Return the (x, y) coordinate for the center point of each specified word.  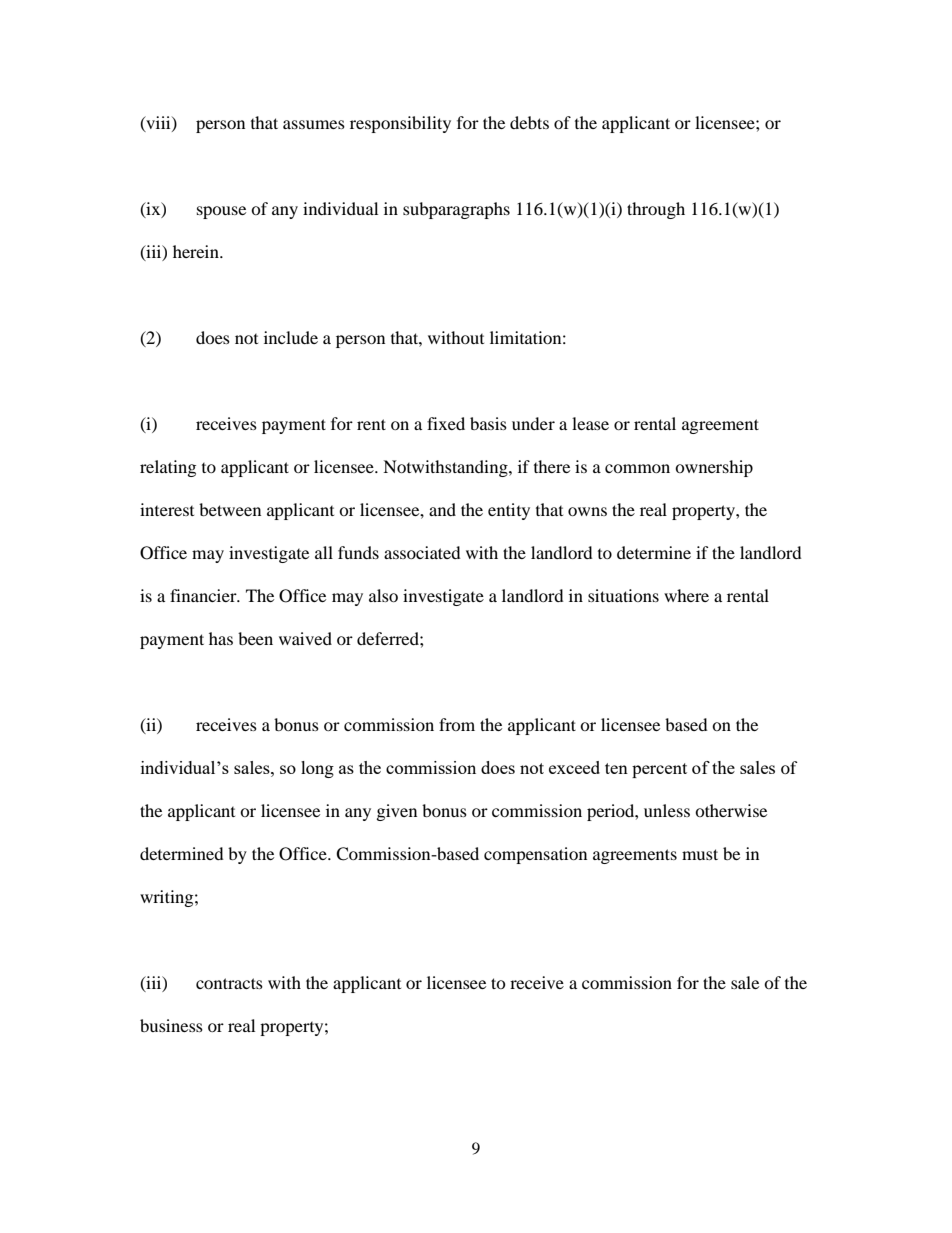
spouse (221, 212)
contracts (229, 983)
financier (204, 595)
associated (422, 552)
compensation (535, 855)
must (700, 854)
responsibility (400, 124)
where (686, 595)
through (656, 210)
